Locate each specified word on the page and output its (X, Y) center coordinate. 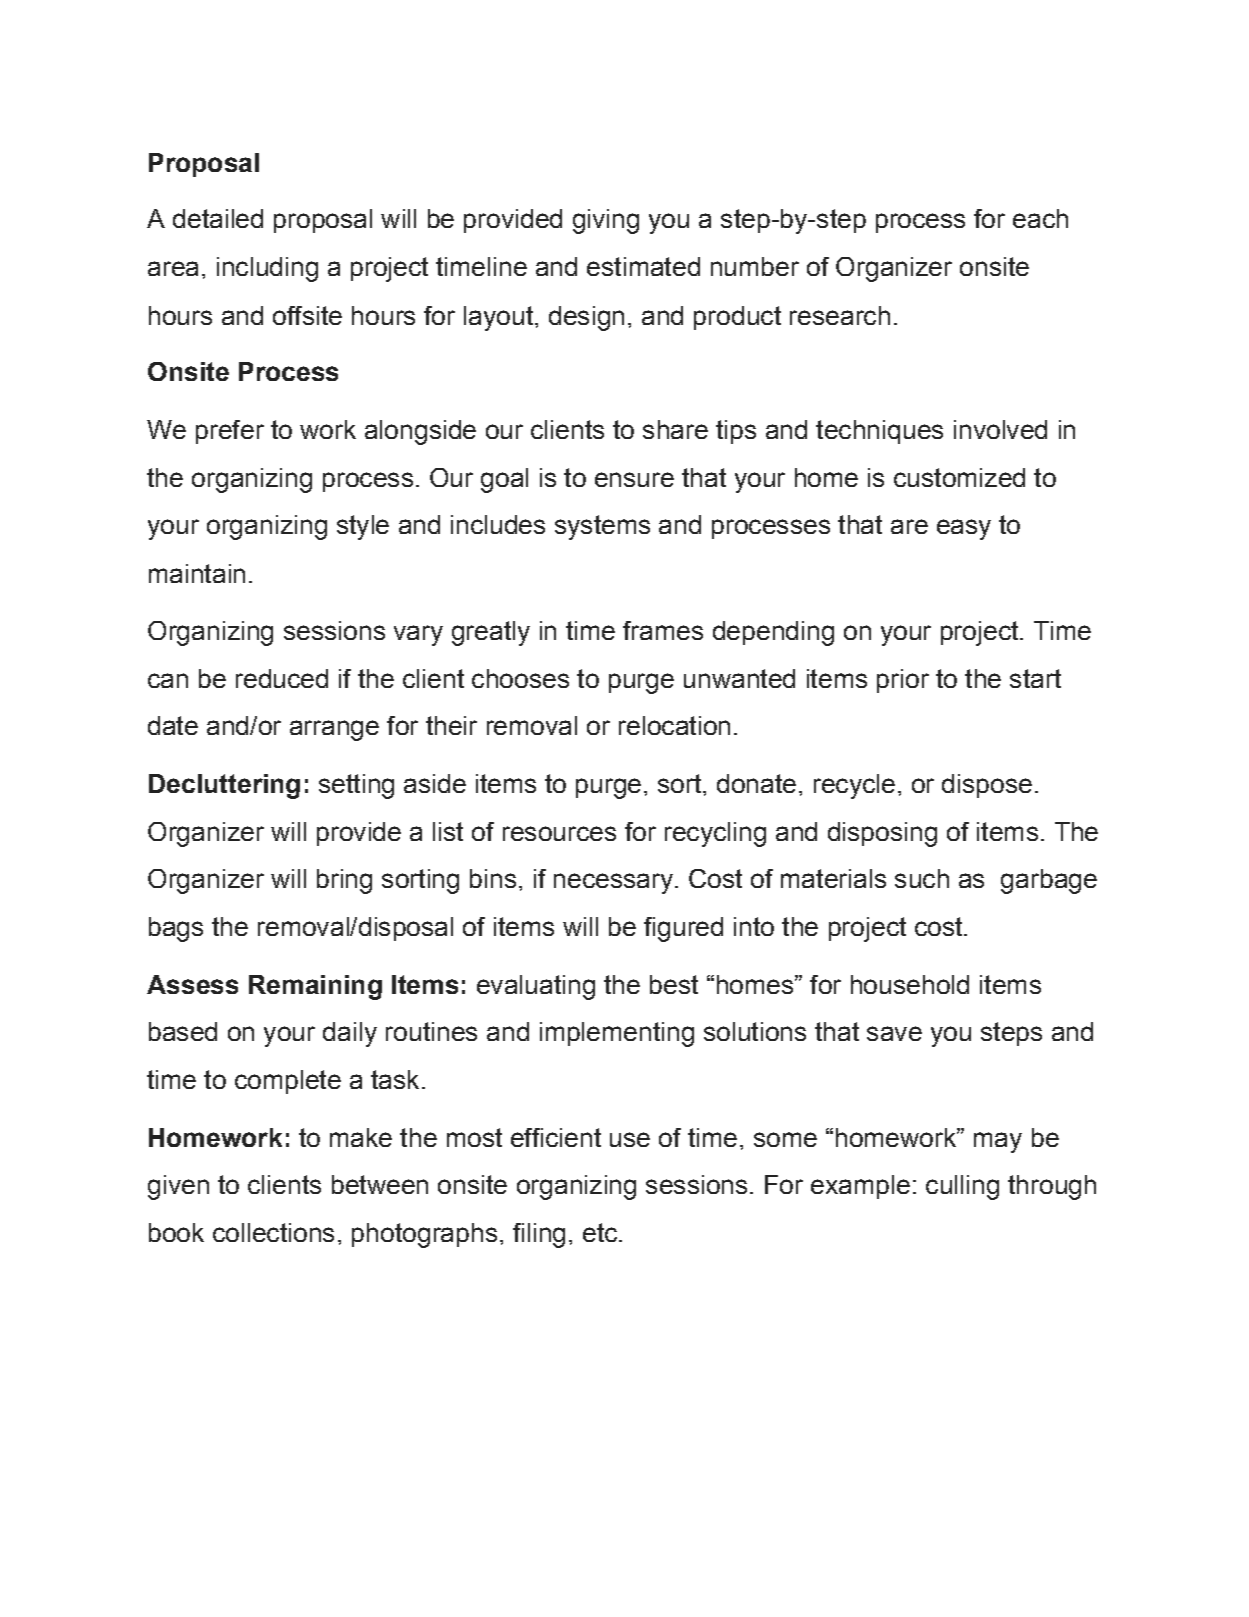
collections (273, 1232)
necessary (613, 883)
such (922, 878)
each (1040, 218)
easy (964, 529)
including (267, 269)
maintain (197, 573)
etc (601, 1232)
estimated (643, 266)
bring (344, 881)
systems (602, 527)
